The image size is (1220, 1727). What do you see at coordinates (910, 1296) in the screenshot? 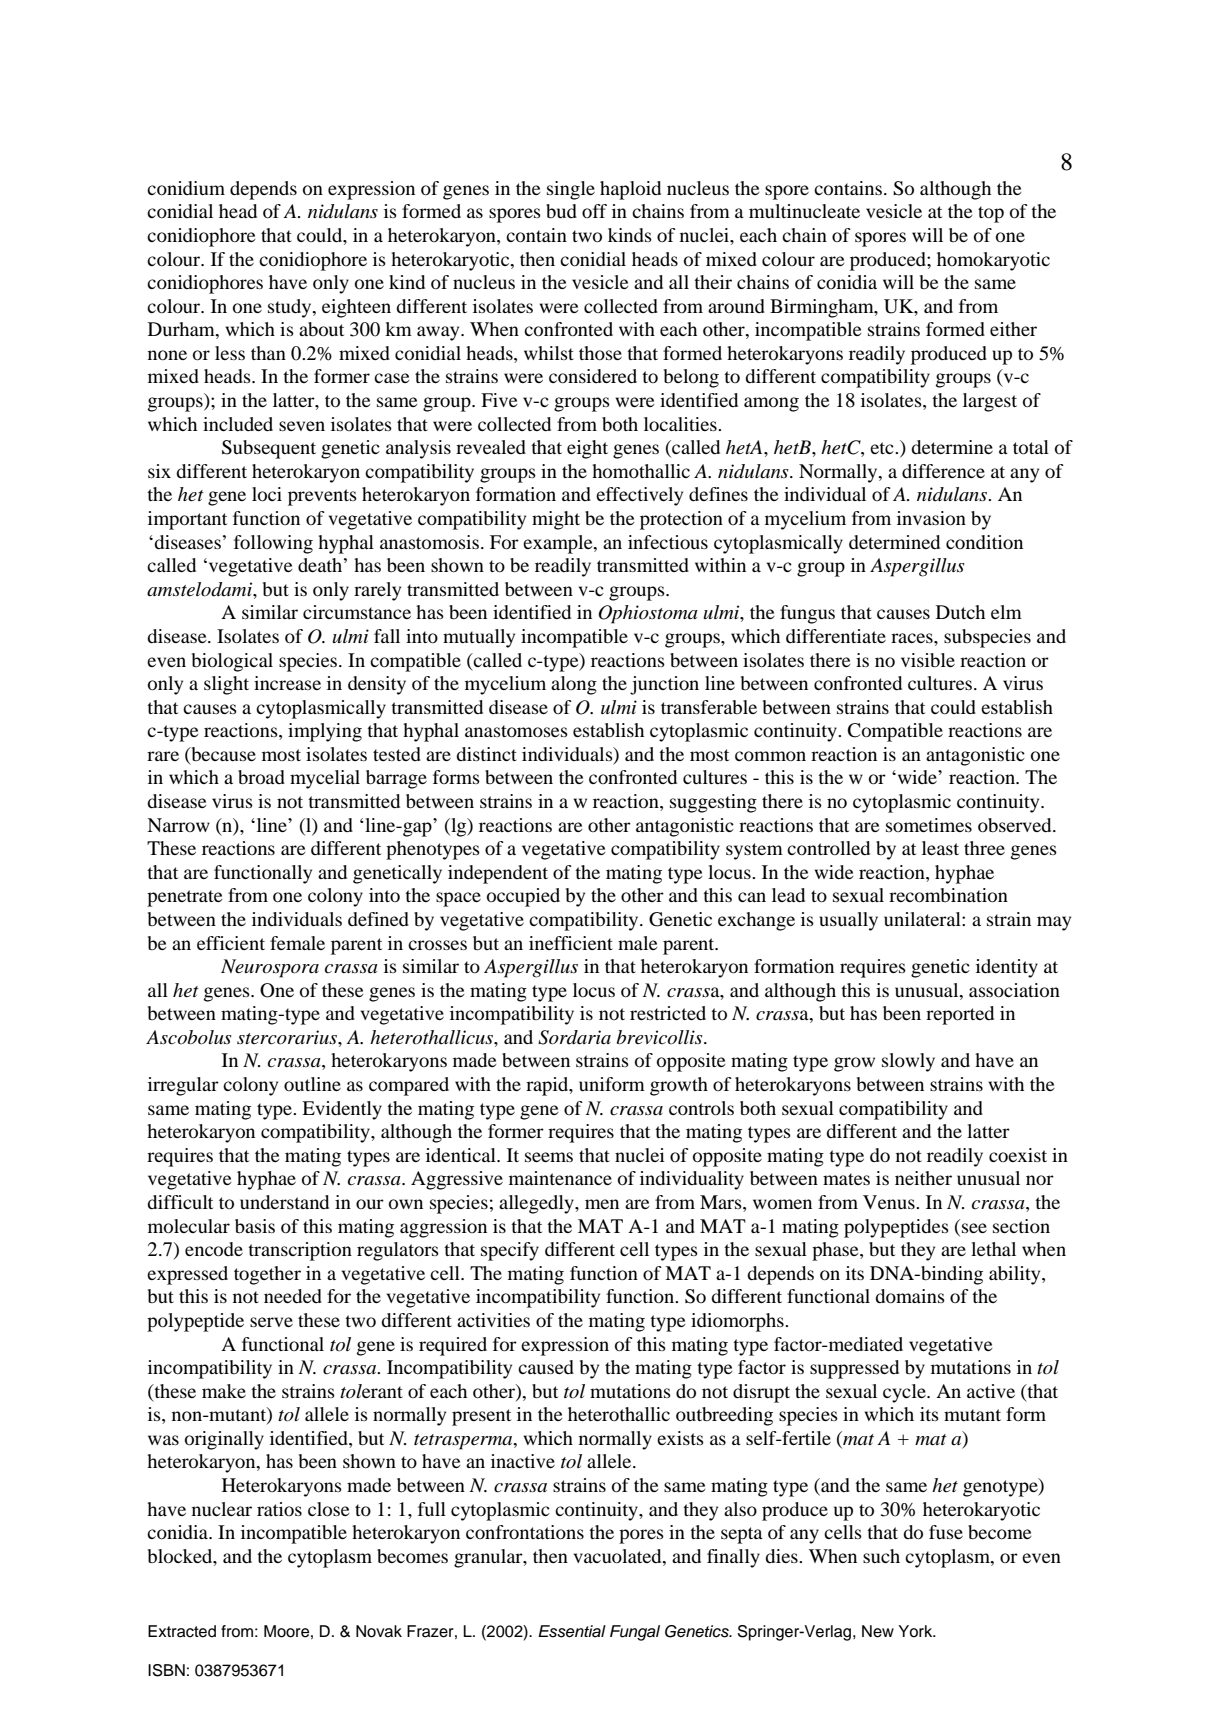
I see `domains` at bounding box center [910, 1296].
